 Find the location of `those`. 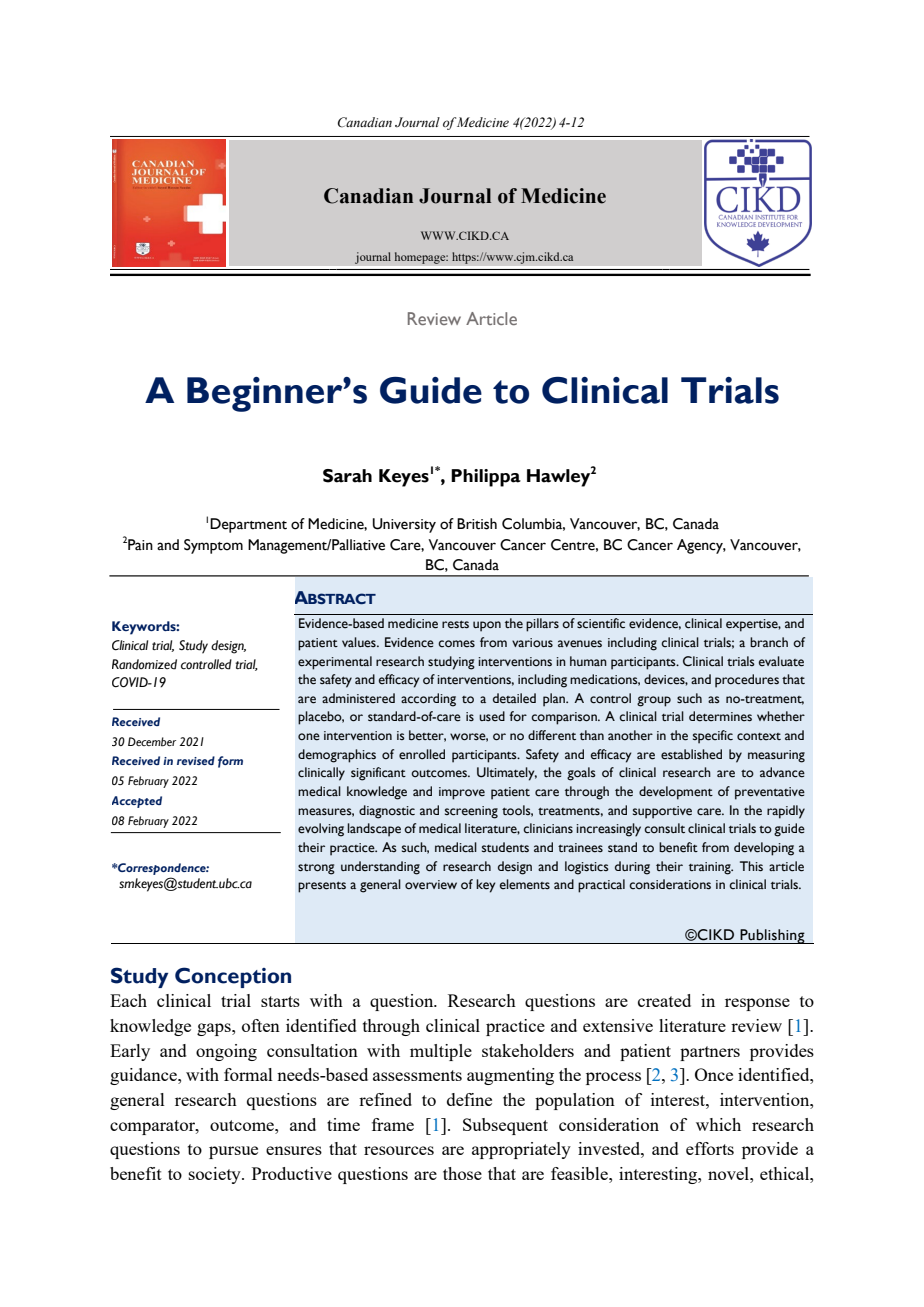

those is located at coordinates (462, 1173).
